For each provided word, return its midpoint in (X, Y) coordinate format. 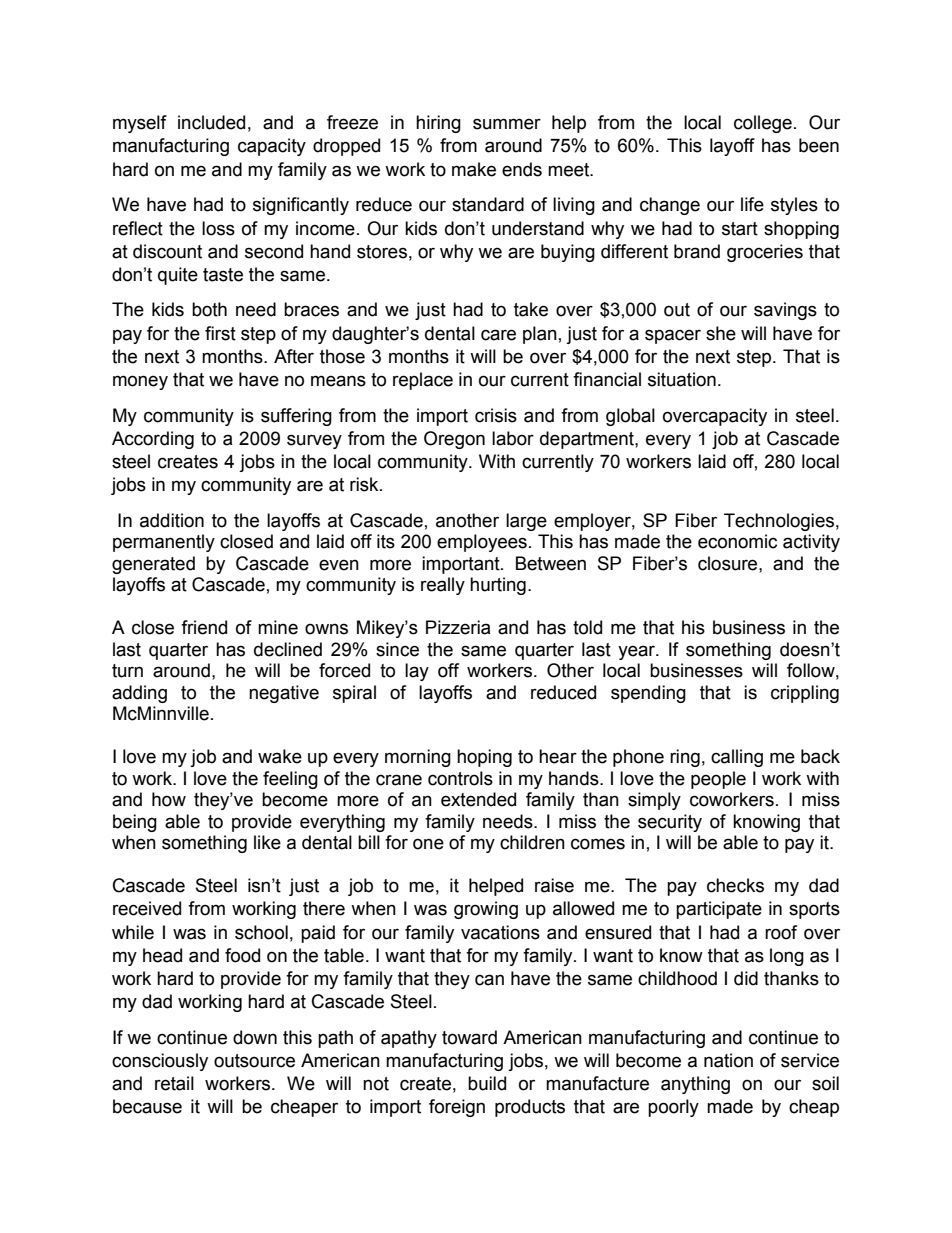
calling (737, 758)
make (474, 169)
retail (174, 1083)
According (153, 440)
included (211, 122)
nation (728, 1060)
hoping (484, 758)
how (169, 799)
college (763, 124)
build (487, 1083)
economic (737, 541)
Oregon (454, 440)
